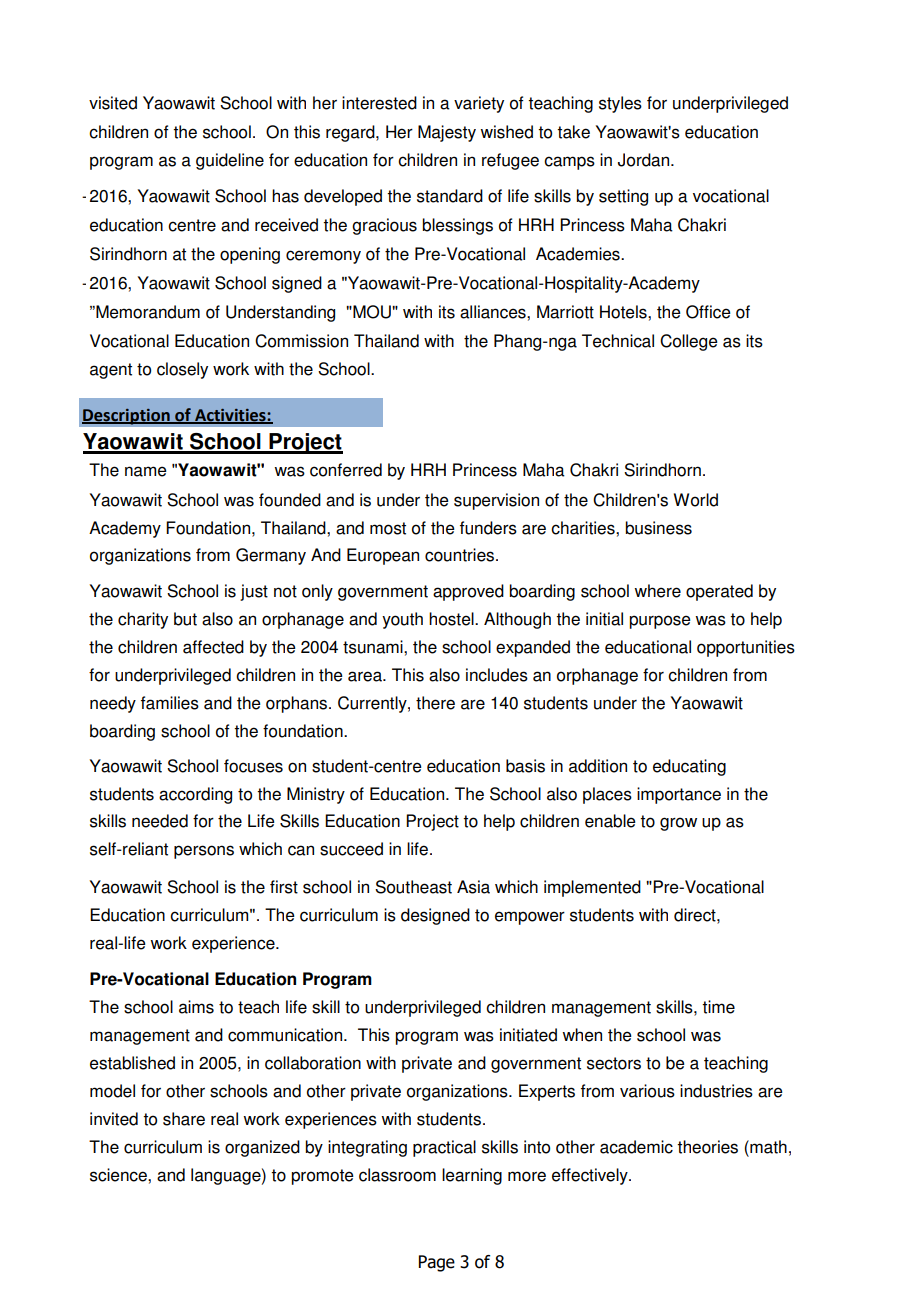 This image has height=1308, width=924. I want to click on College, so click(689, 342).
